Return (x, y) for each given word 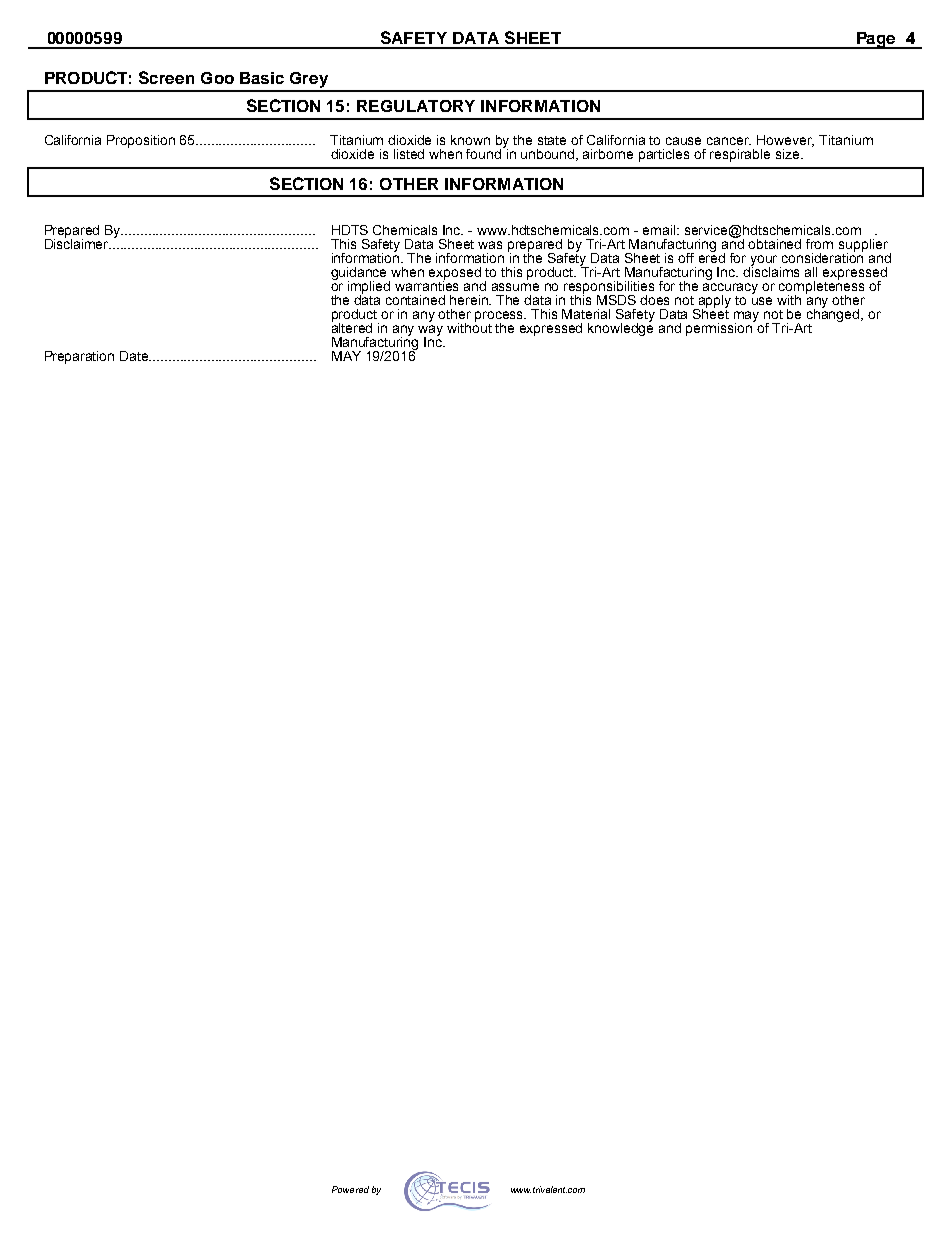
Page (876, 40)
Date (135, 356)
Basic (262, 78)
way (430, 332)
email (660, 230)
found (485, 153)
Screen (166, 77)
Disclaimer (78, 242)
